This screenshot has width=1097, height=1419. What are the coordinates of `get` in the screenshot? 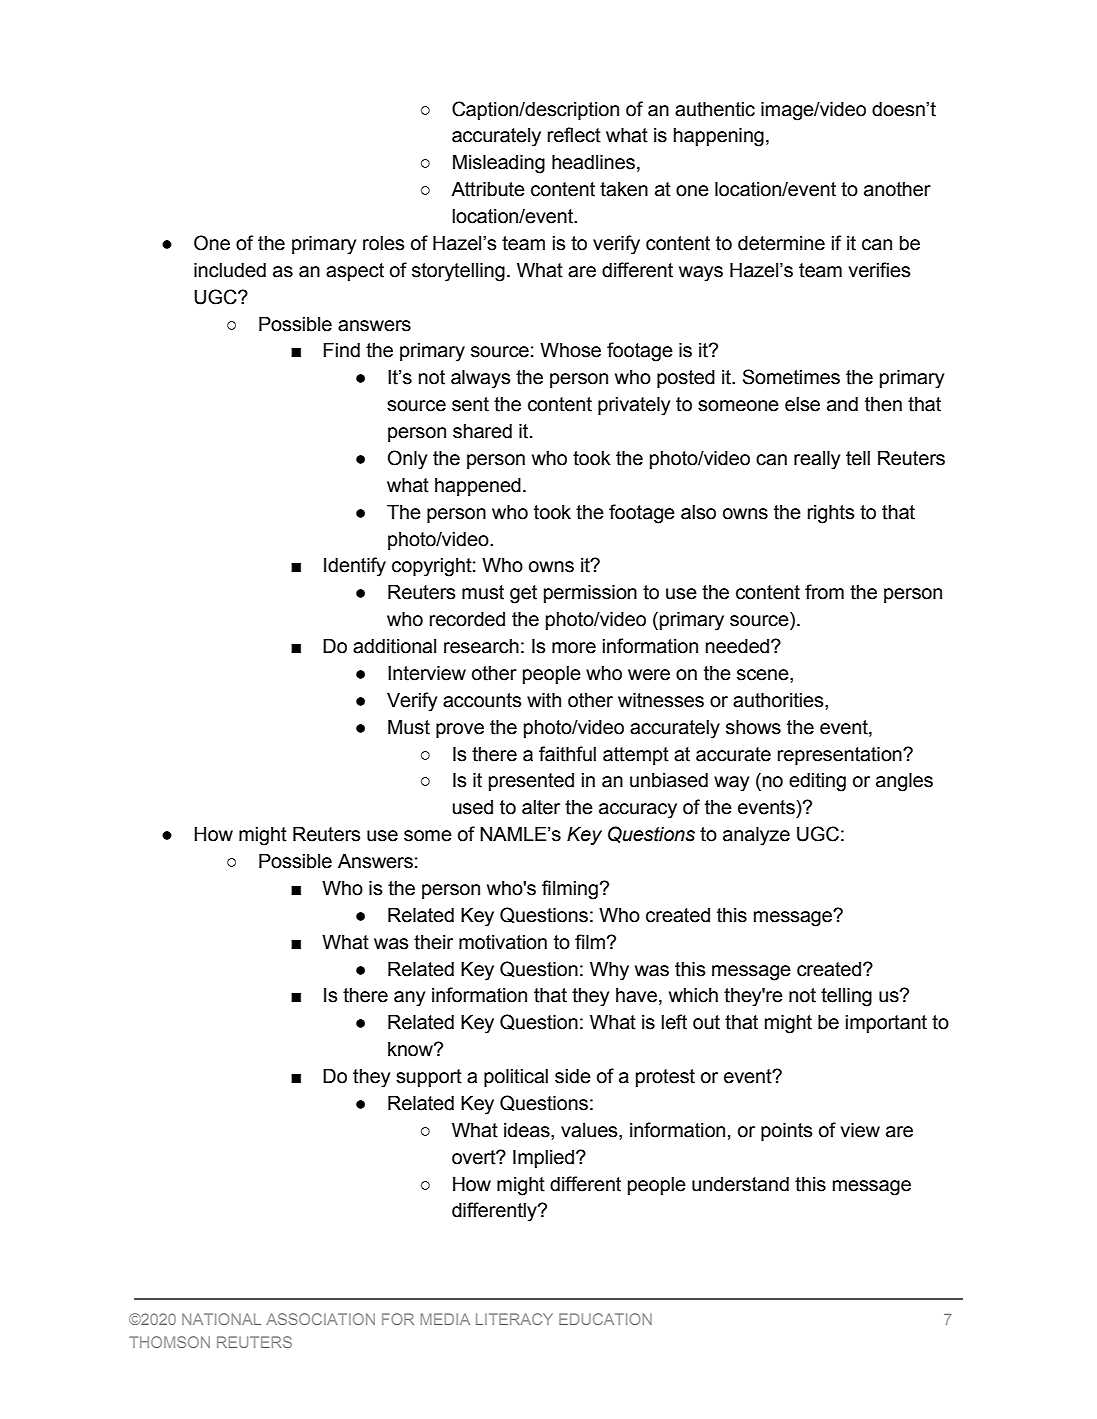 It's located at (523, 594).
